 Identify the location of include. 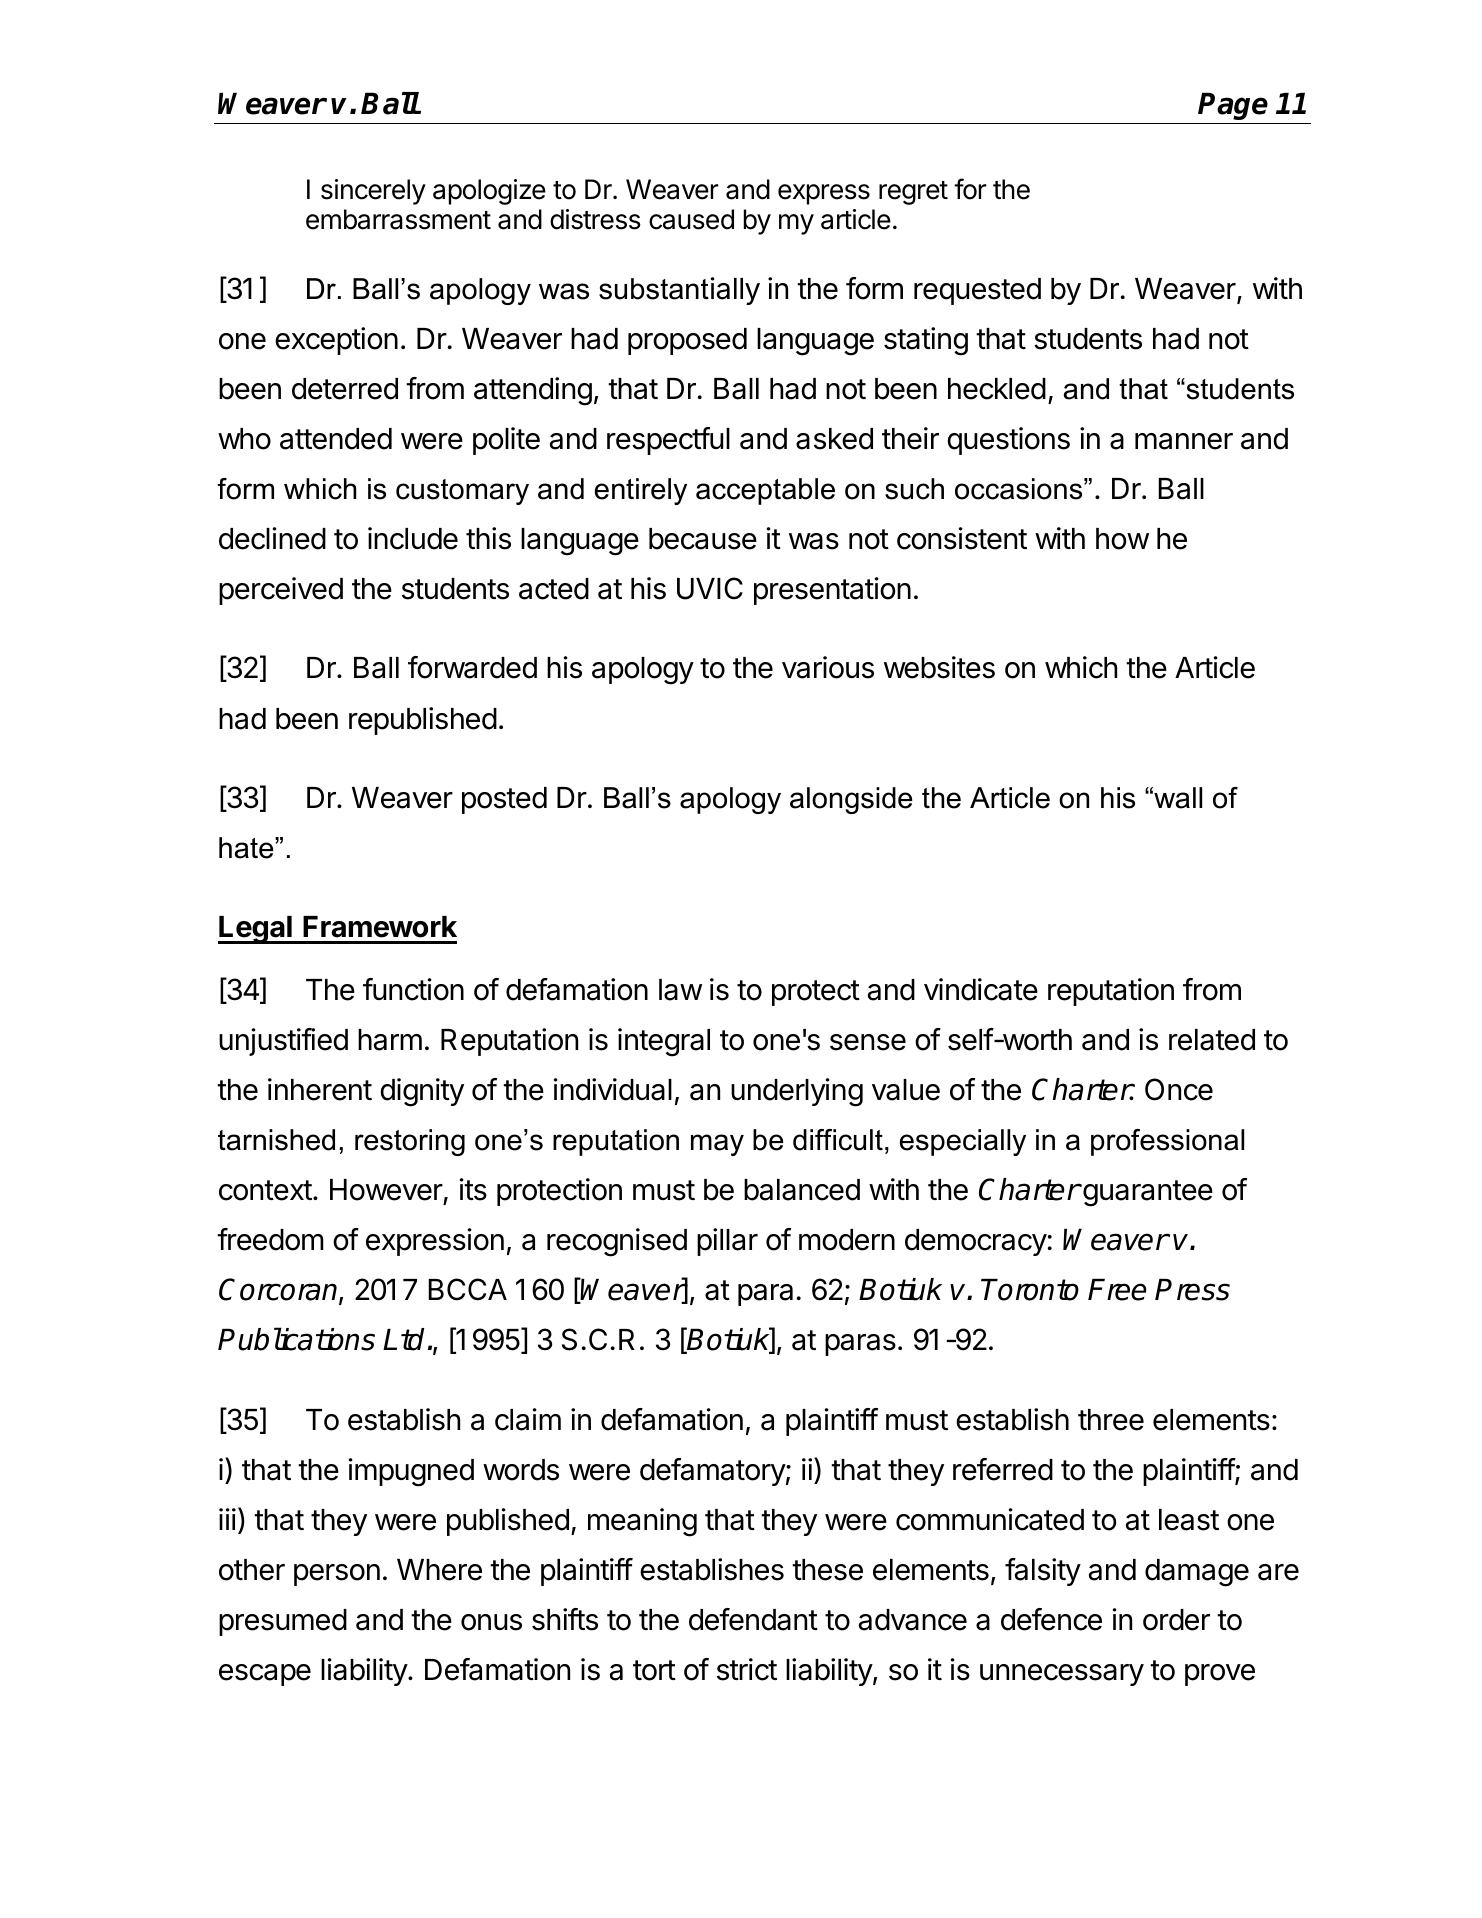
(413, 538).
